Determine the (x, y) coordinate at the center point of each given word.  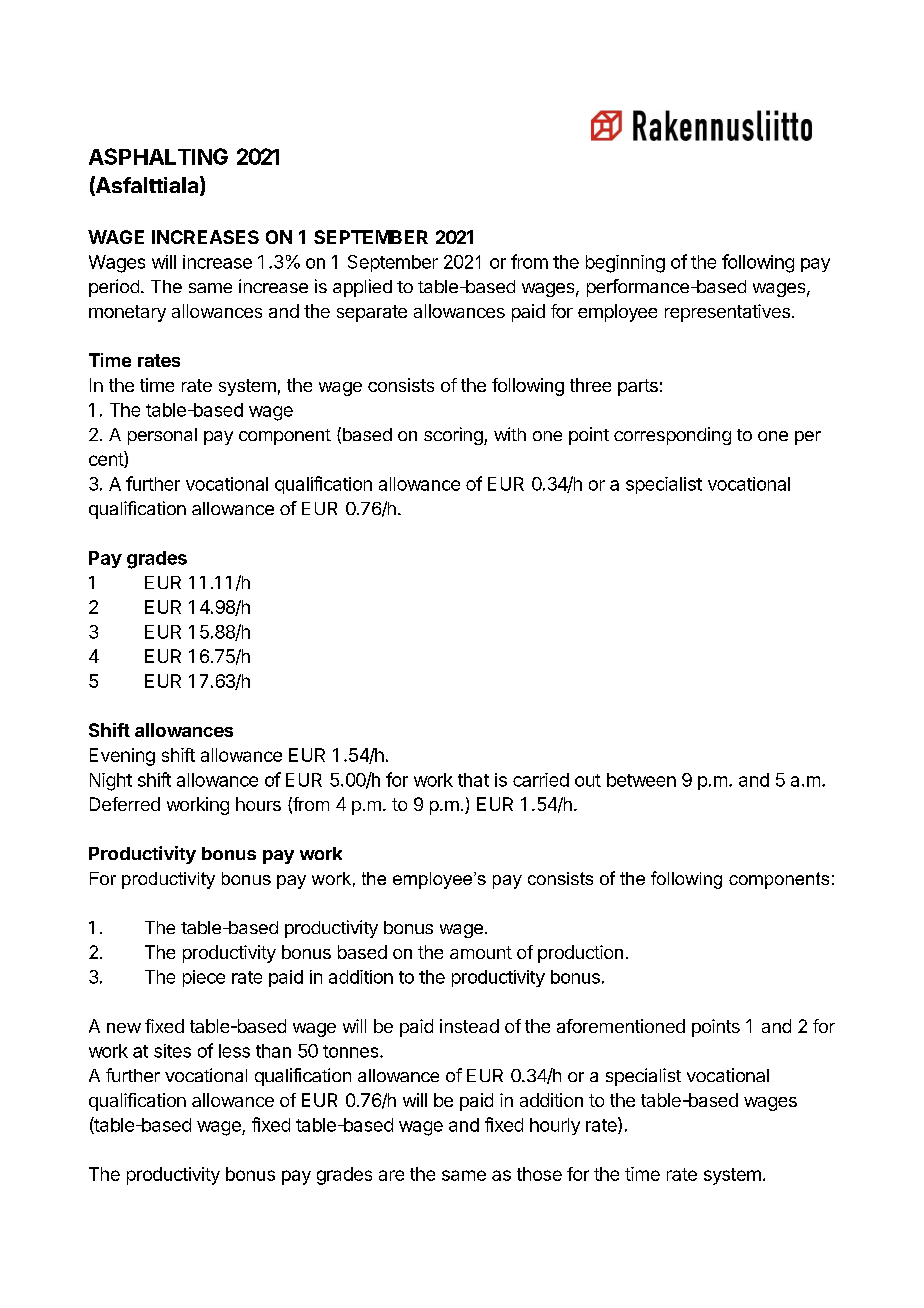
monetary (127, 313)
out (588, 780)
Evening (122, 757)
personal (162, 436)
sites (172, 1051)
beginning (625, 264)
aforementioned (621, 1026)
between (641, 780)
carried (541, 780)
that (473, 780)
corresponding (672, 436)
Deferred (125, 804)
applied (362, 288)
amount (481, 952)
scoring (454, 436)
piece (204, 978)
